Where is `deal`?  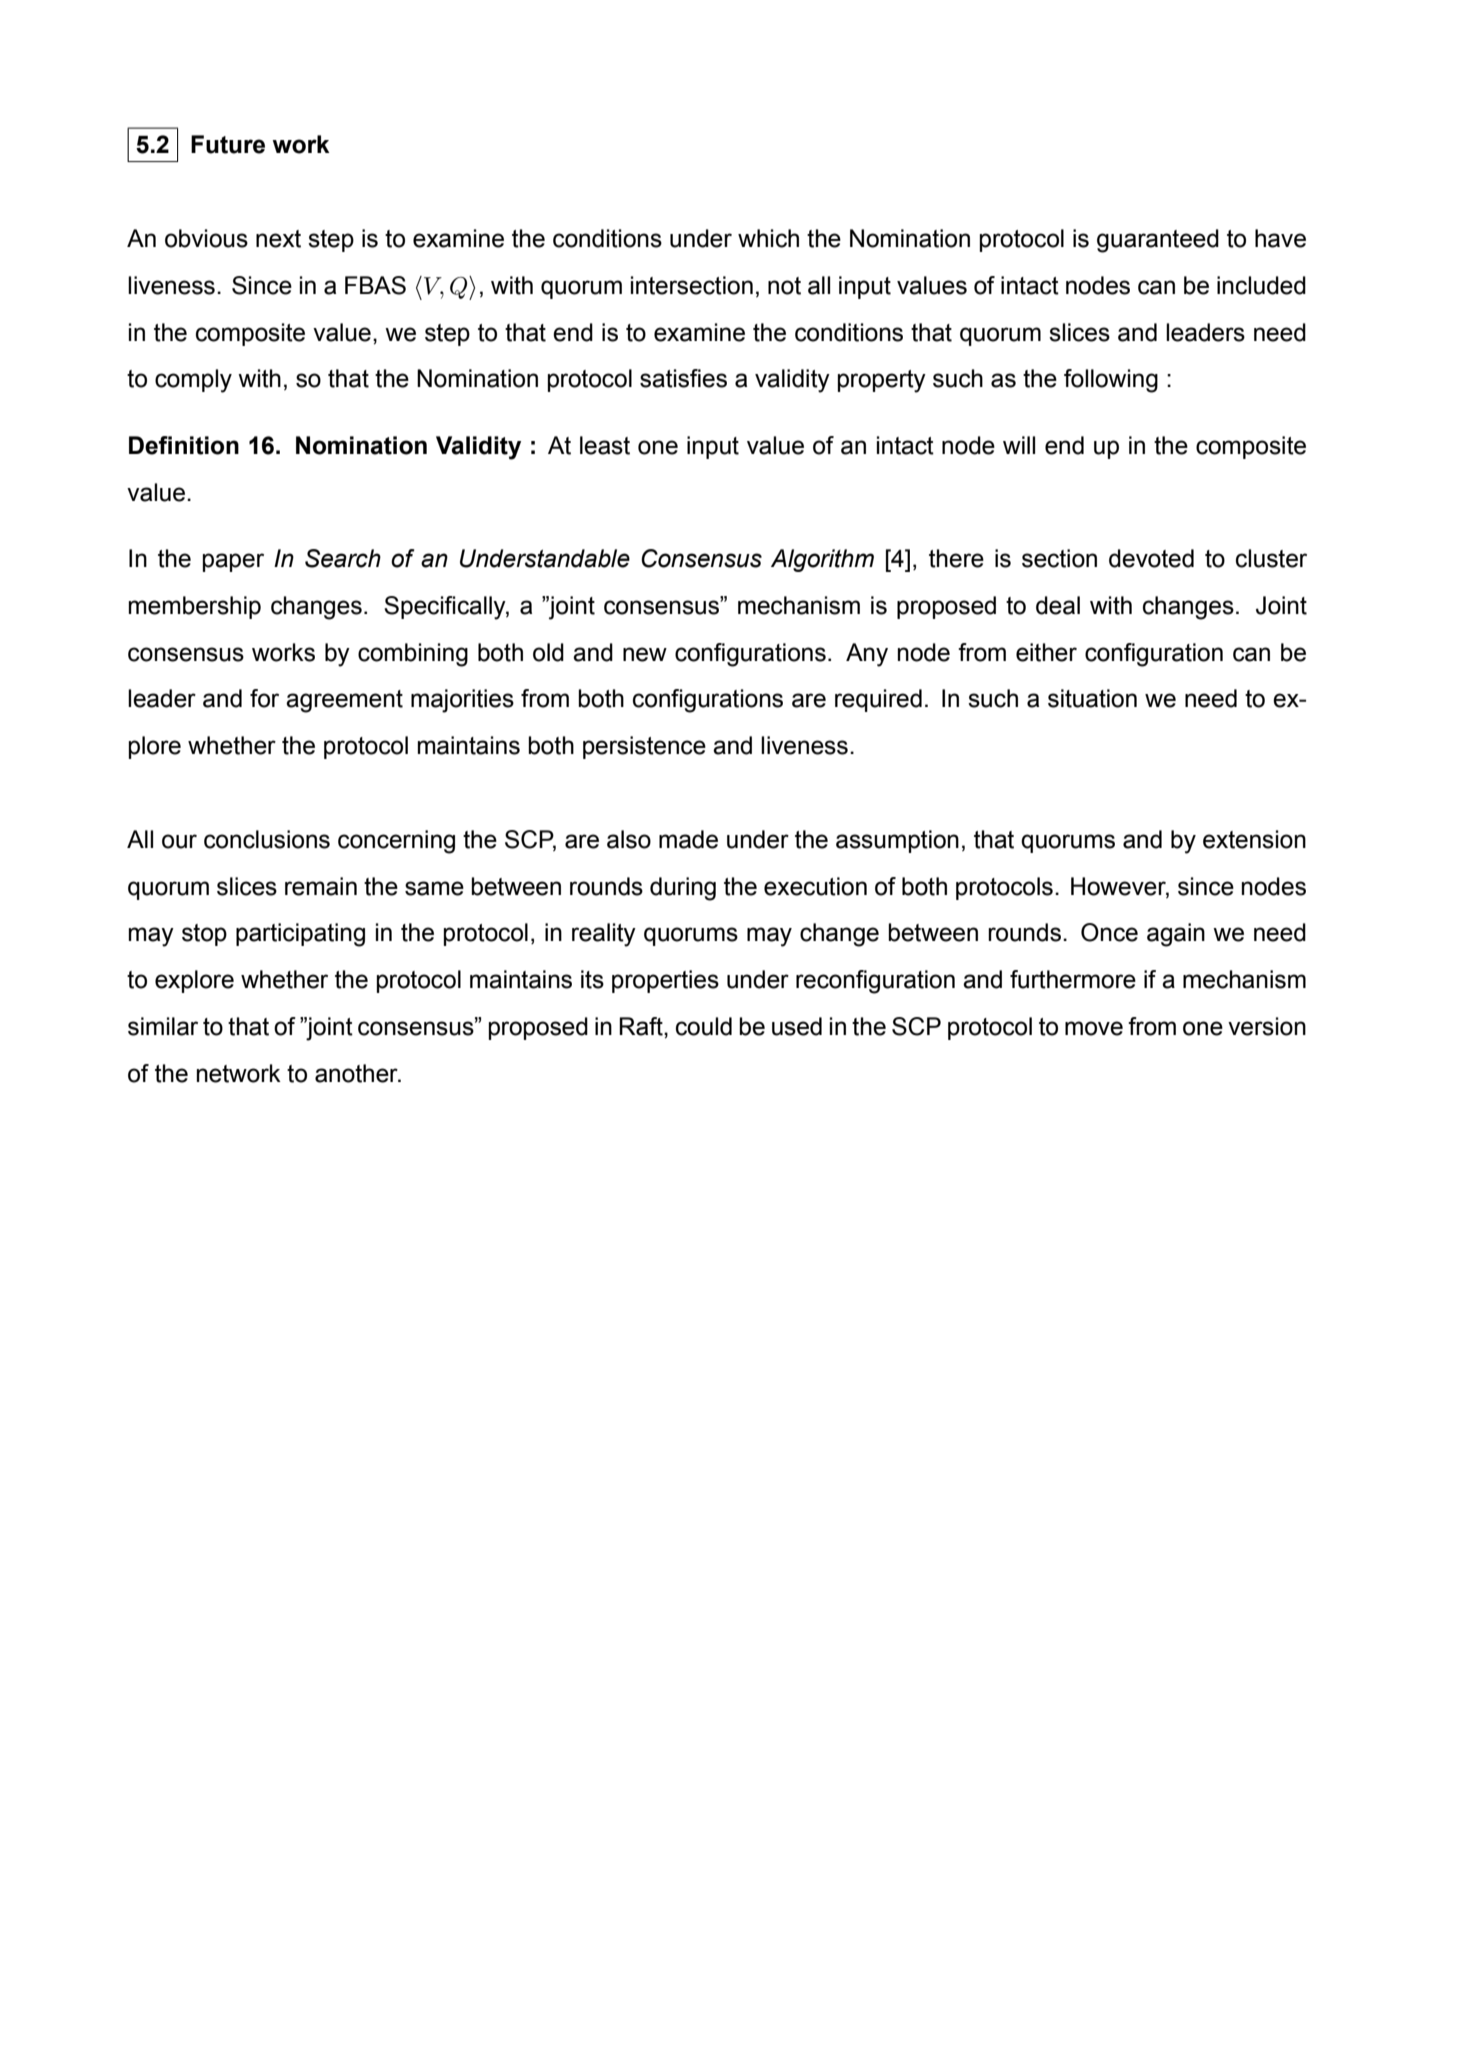
deal is located at coordinates (1058, 605).
